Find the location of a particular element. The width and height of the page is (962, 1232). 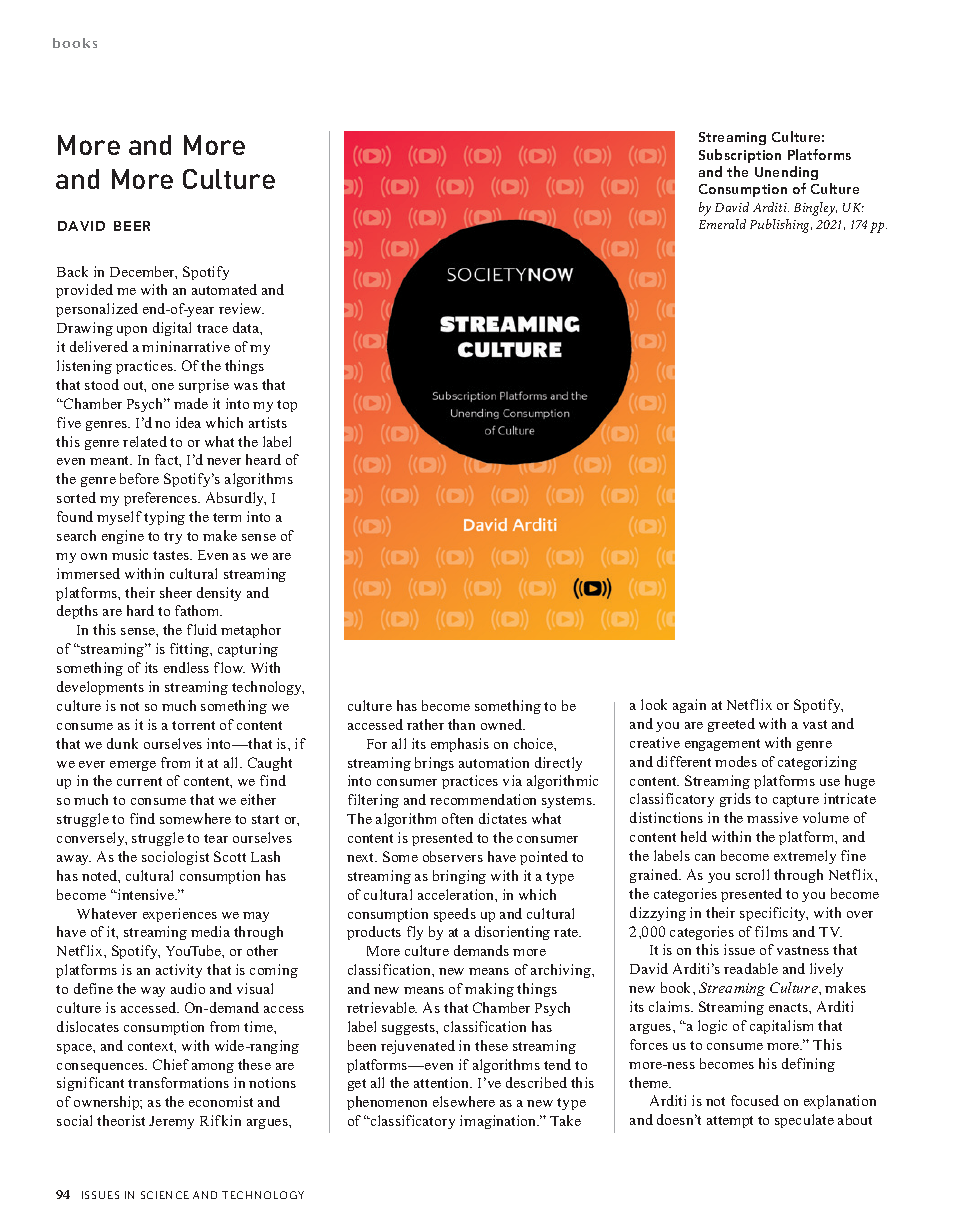

BEER is located at coordinates (132, 226).
